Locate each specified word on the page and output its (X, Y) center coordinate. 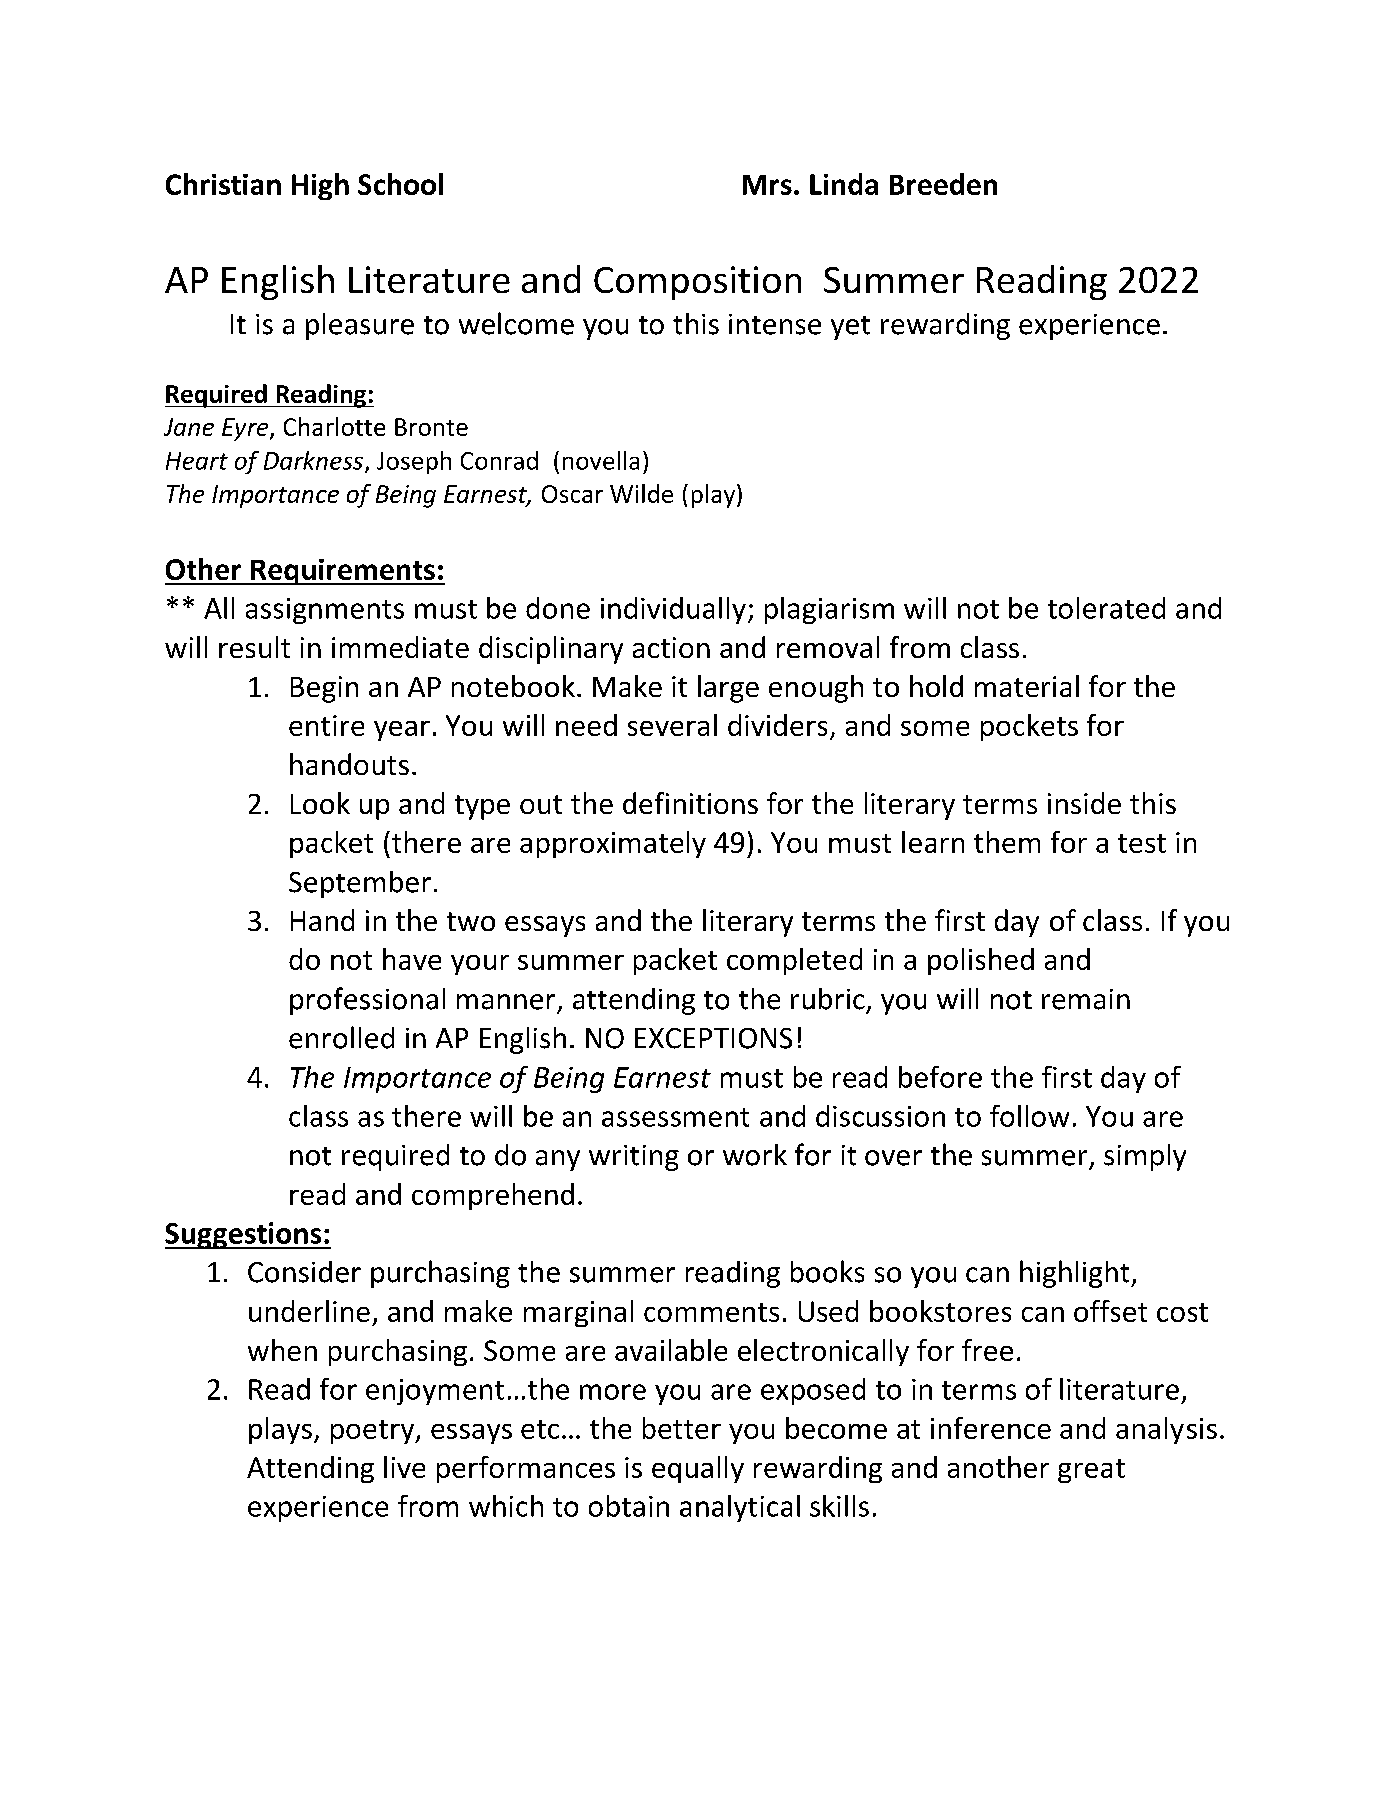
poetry (374, 1432)
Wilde (641, 493)
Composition (697, 283)
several (672, 725)
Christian (223, 184)
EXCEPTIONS (713, 1038)
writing (634, 1158)
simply (1145, 1157)
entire (326, 725)
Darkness (313, 460)
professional (367, 1001)
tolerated (1106, 608)
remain (1086, 999)
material (1027, 686)
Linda (844, 184)
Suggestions (244, 1235)
